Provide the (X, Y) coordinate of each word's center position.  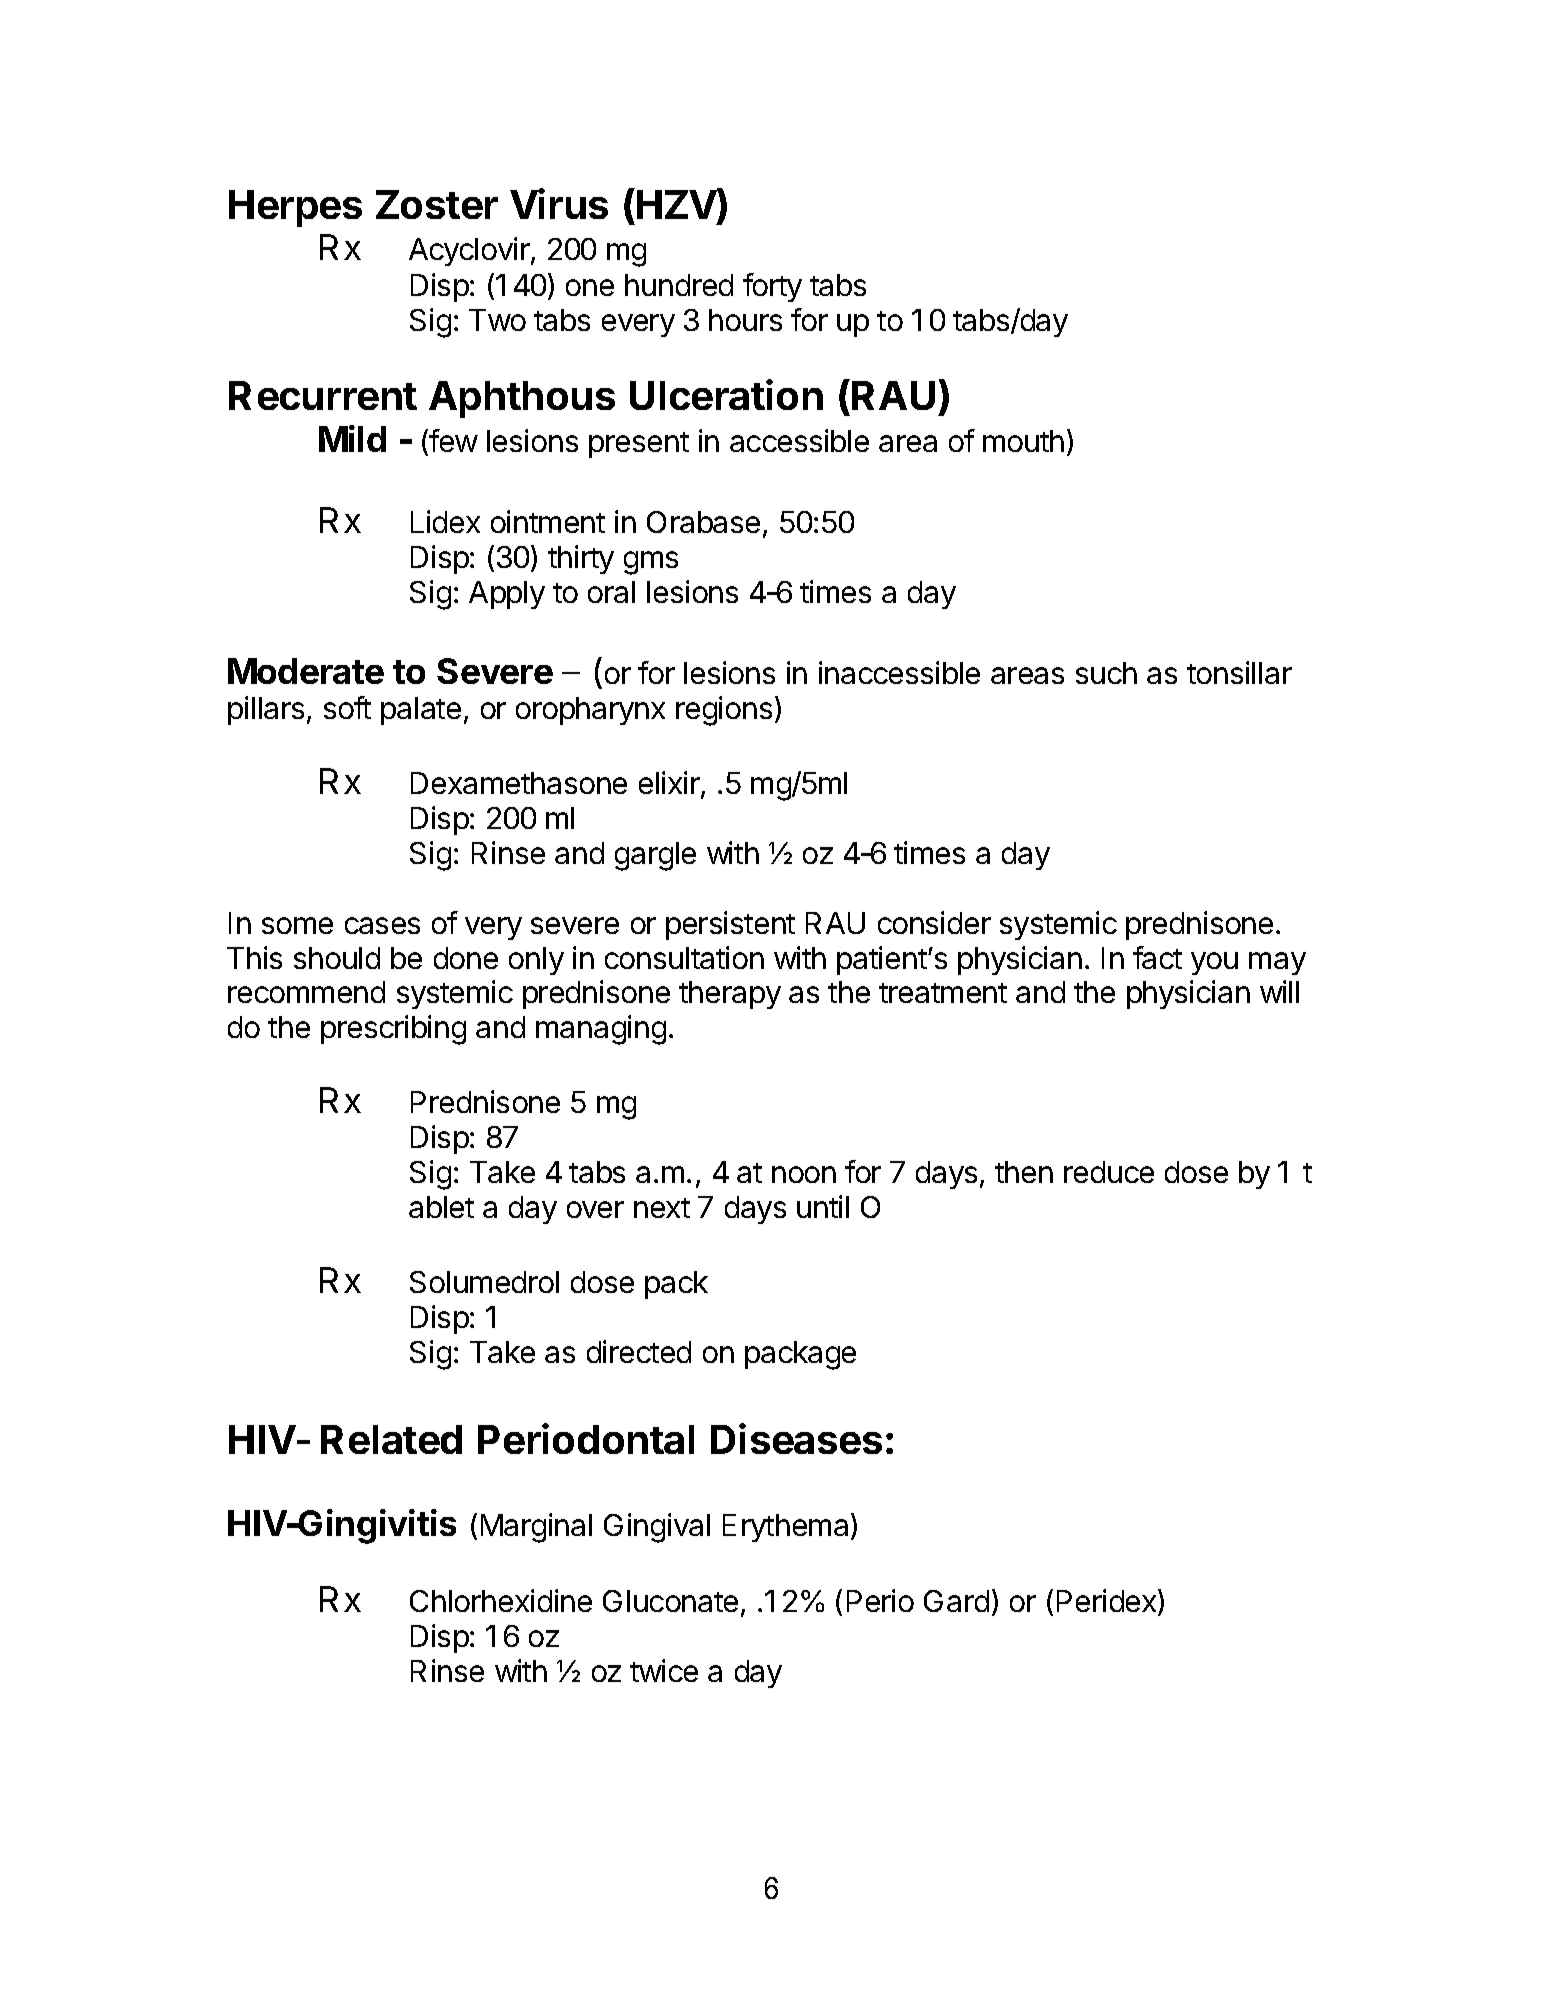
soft (347, 707)
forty (772, 287)
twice (664, 1670)
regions (724, 711)
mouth (1023, 441)
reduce (1109, 1172)
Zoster (437, 204)
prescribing (393, 1030)
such (1106, 673)
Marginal (536, 1528)
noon (804, 1174)
